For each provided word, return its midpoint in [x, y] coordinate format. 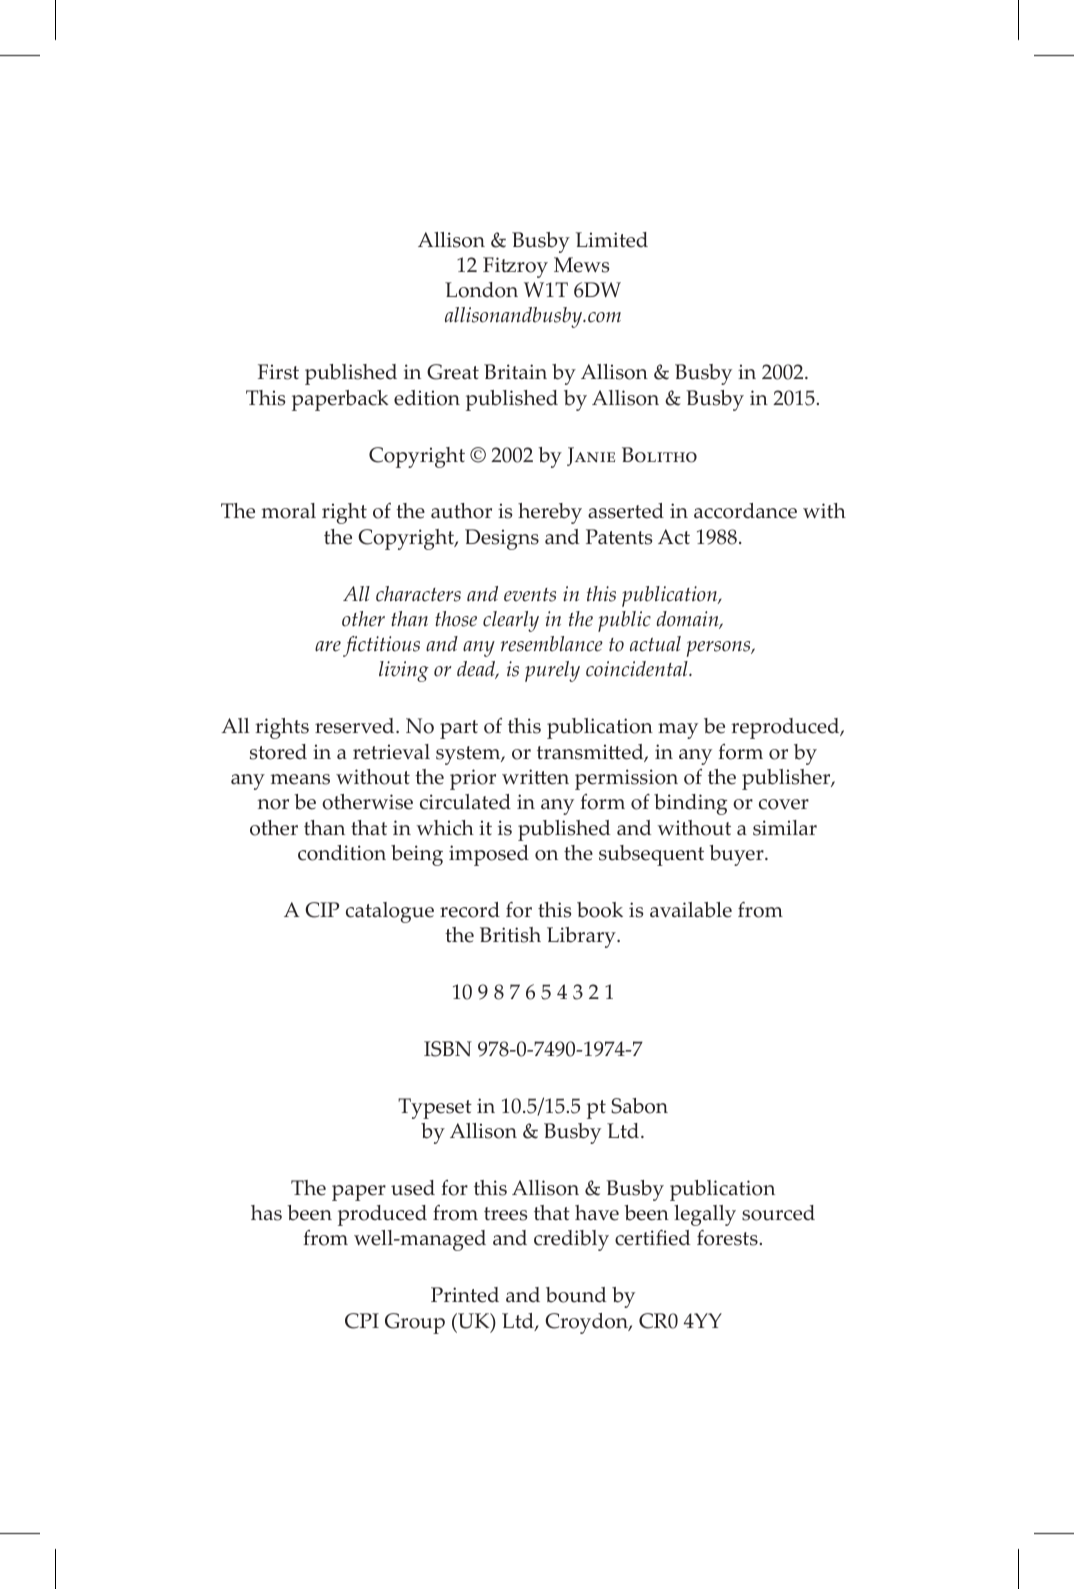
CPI [362, 1321]
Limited [612, 240]
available [691, 910]
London [481, 290]
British [510, 935]
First [278, 372]
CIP [322, 910]
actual [655, 644]
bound [576, 1295]
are [328, 646]
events [530, 595]
